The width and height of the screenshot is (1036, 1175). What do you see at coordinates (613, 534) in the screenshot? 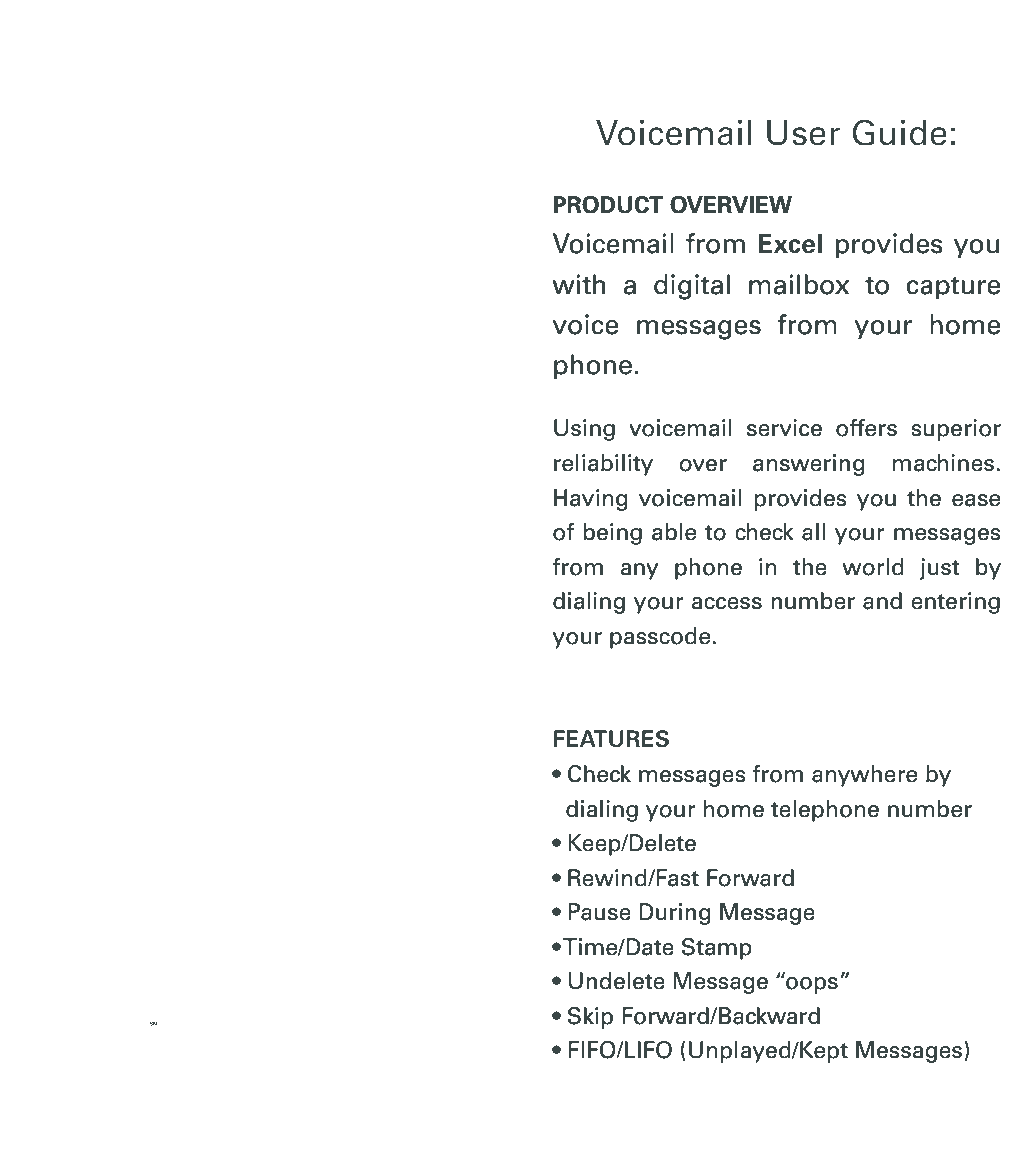
I see `being` at bounding box center [613, 534].
